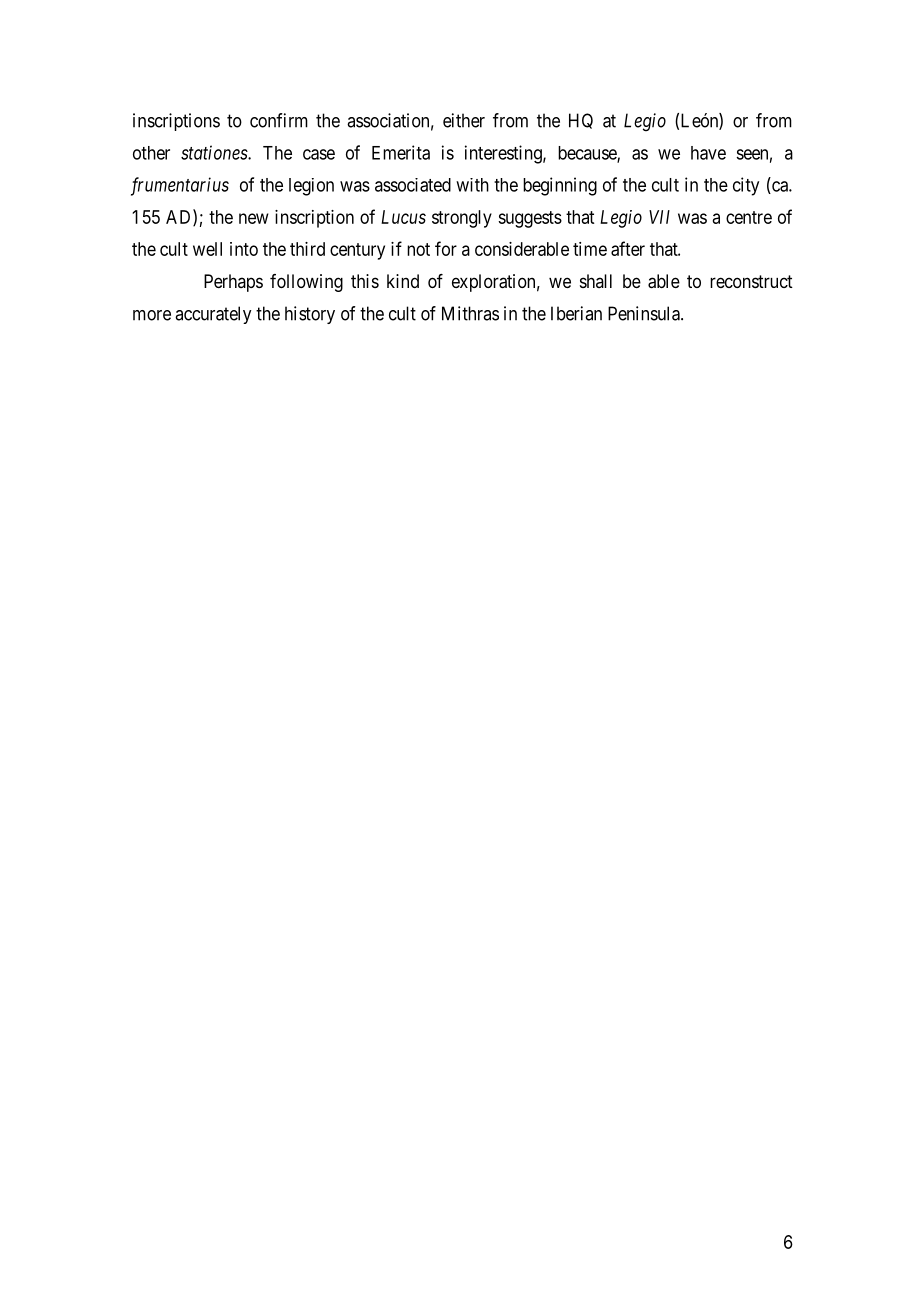 This image has height=1308, width=924. Describe the element at coordinates (472, 185) in the image. I see `with` at that location.
